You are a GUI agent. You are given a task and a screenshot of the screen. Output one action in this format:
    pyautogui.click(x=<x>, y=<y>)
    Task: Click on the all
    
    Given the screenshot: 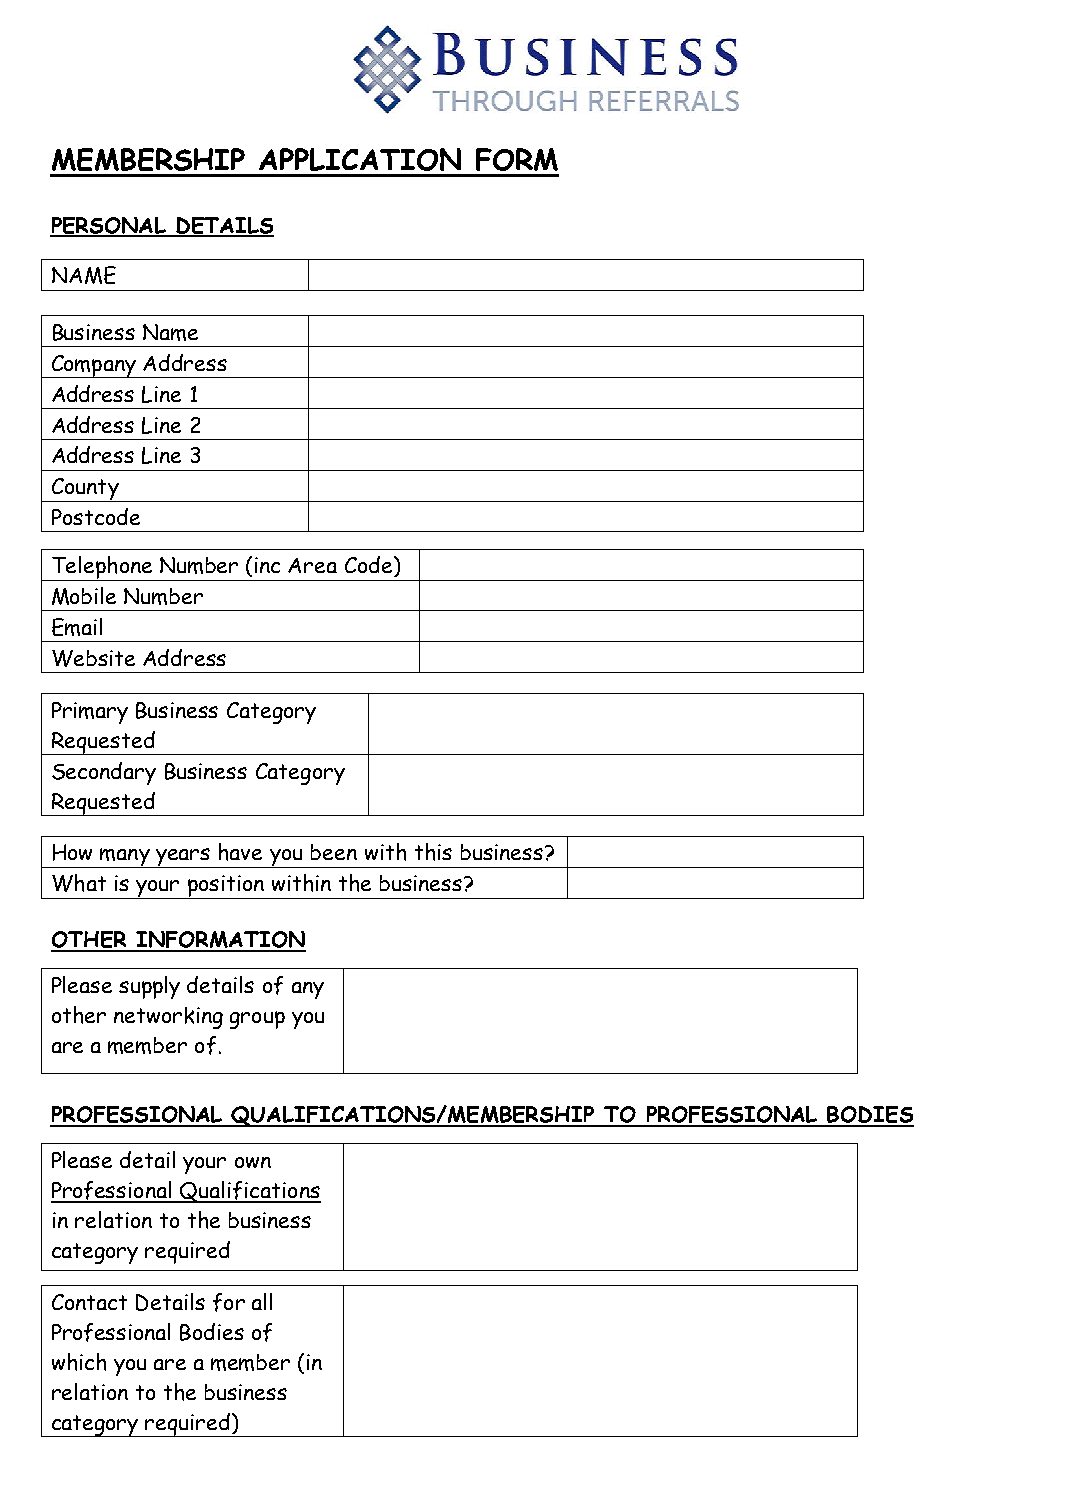 What is the action you would take?
    pyautogui.click(x=262, y=1301)
